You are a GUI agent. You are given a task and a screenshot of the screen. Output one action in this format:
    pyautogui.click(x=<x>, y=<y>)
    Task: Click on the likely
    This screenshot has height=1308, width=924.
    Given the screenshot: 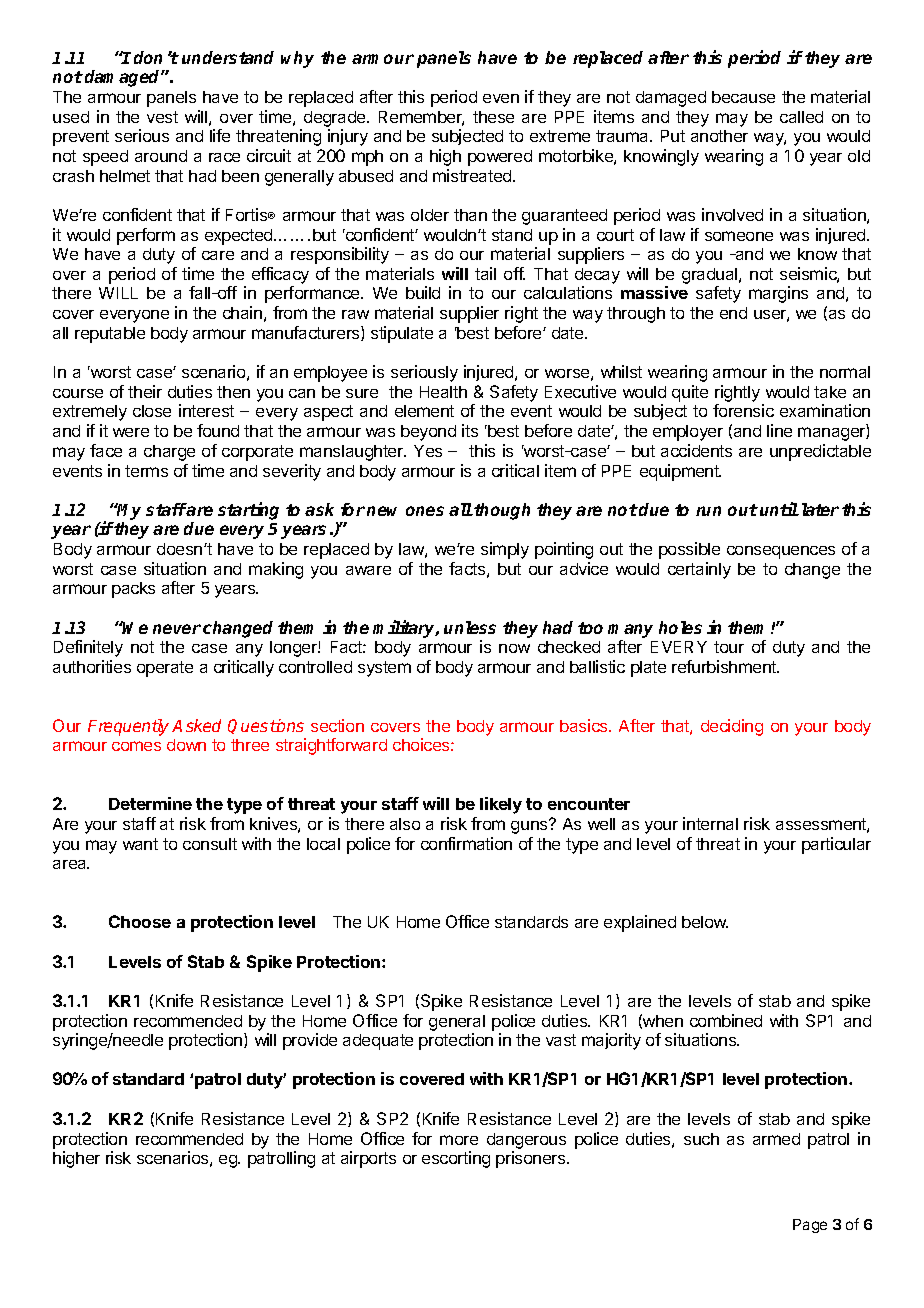 What is the action you would take?
    pyautogui.click(x=501, y=805)
